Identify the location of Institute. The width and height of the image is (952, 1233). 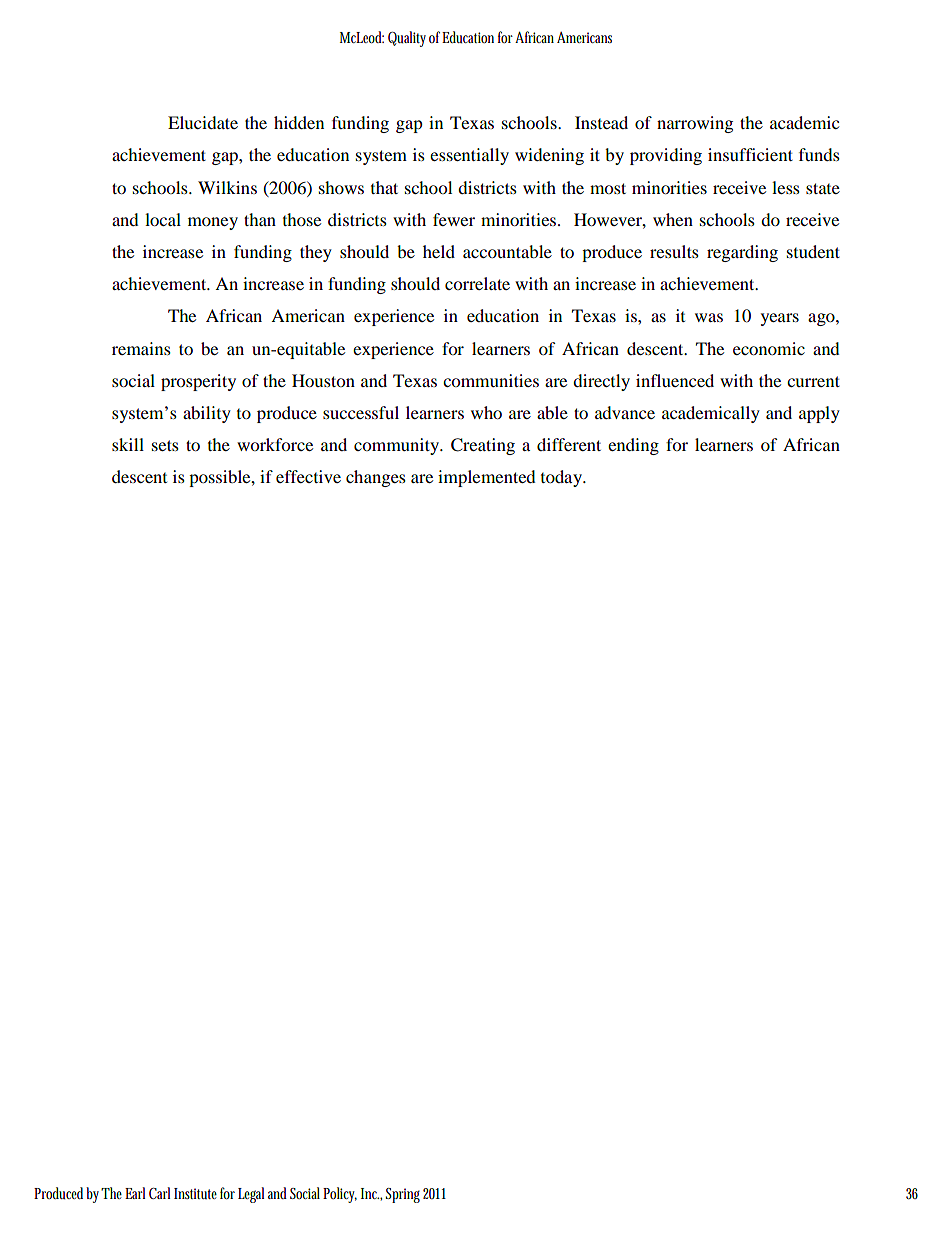
(195, 1194).
